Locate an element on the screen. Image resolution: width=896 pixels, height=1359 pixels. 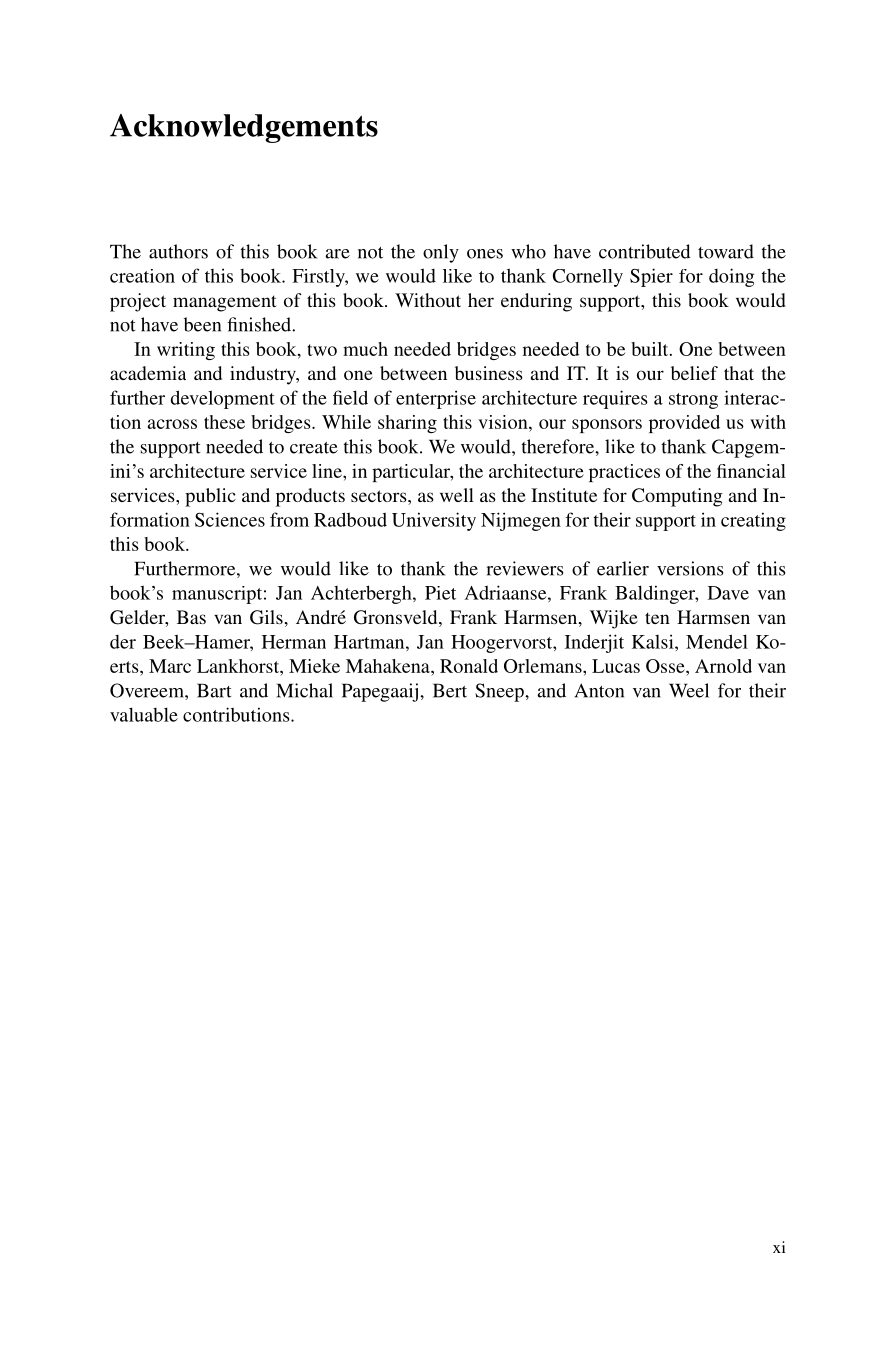
only is located at coordinates (441, 253).
